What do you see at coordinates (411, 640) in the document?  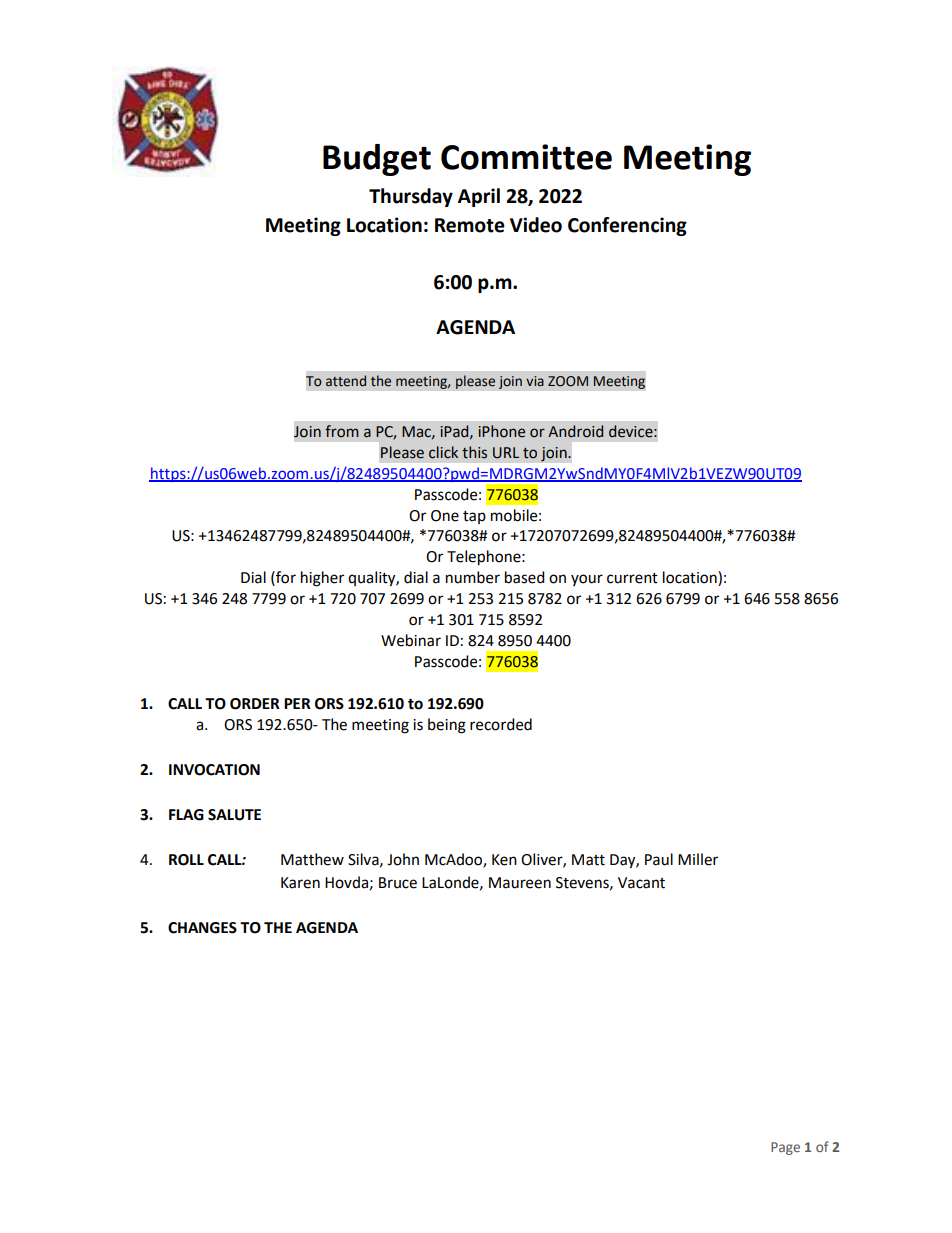 I see `Webinar` at bounding box center [411, 640].
